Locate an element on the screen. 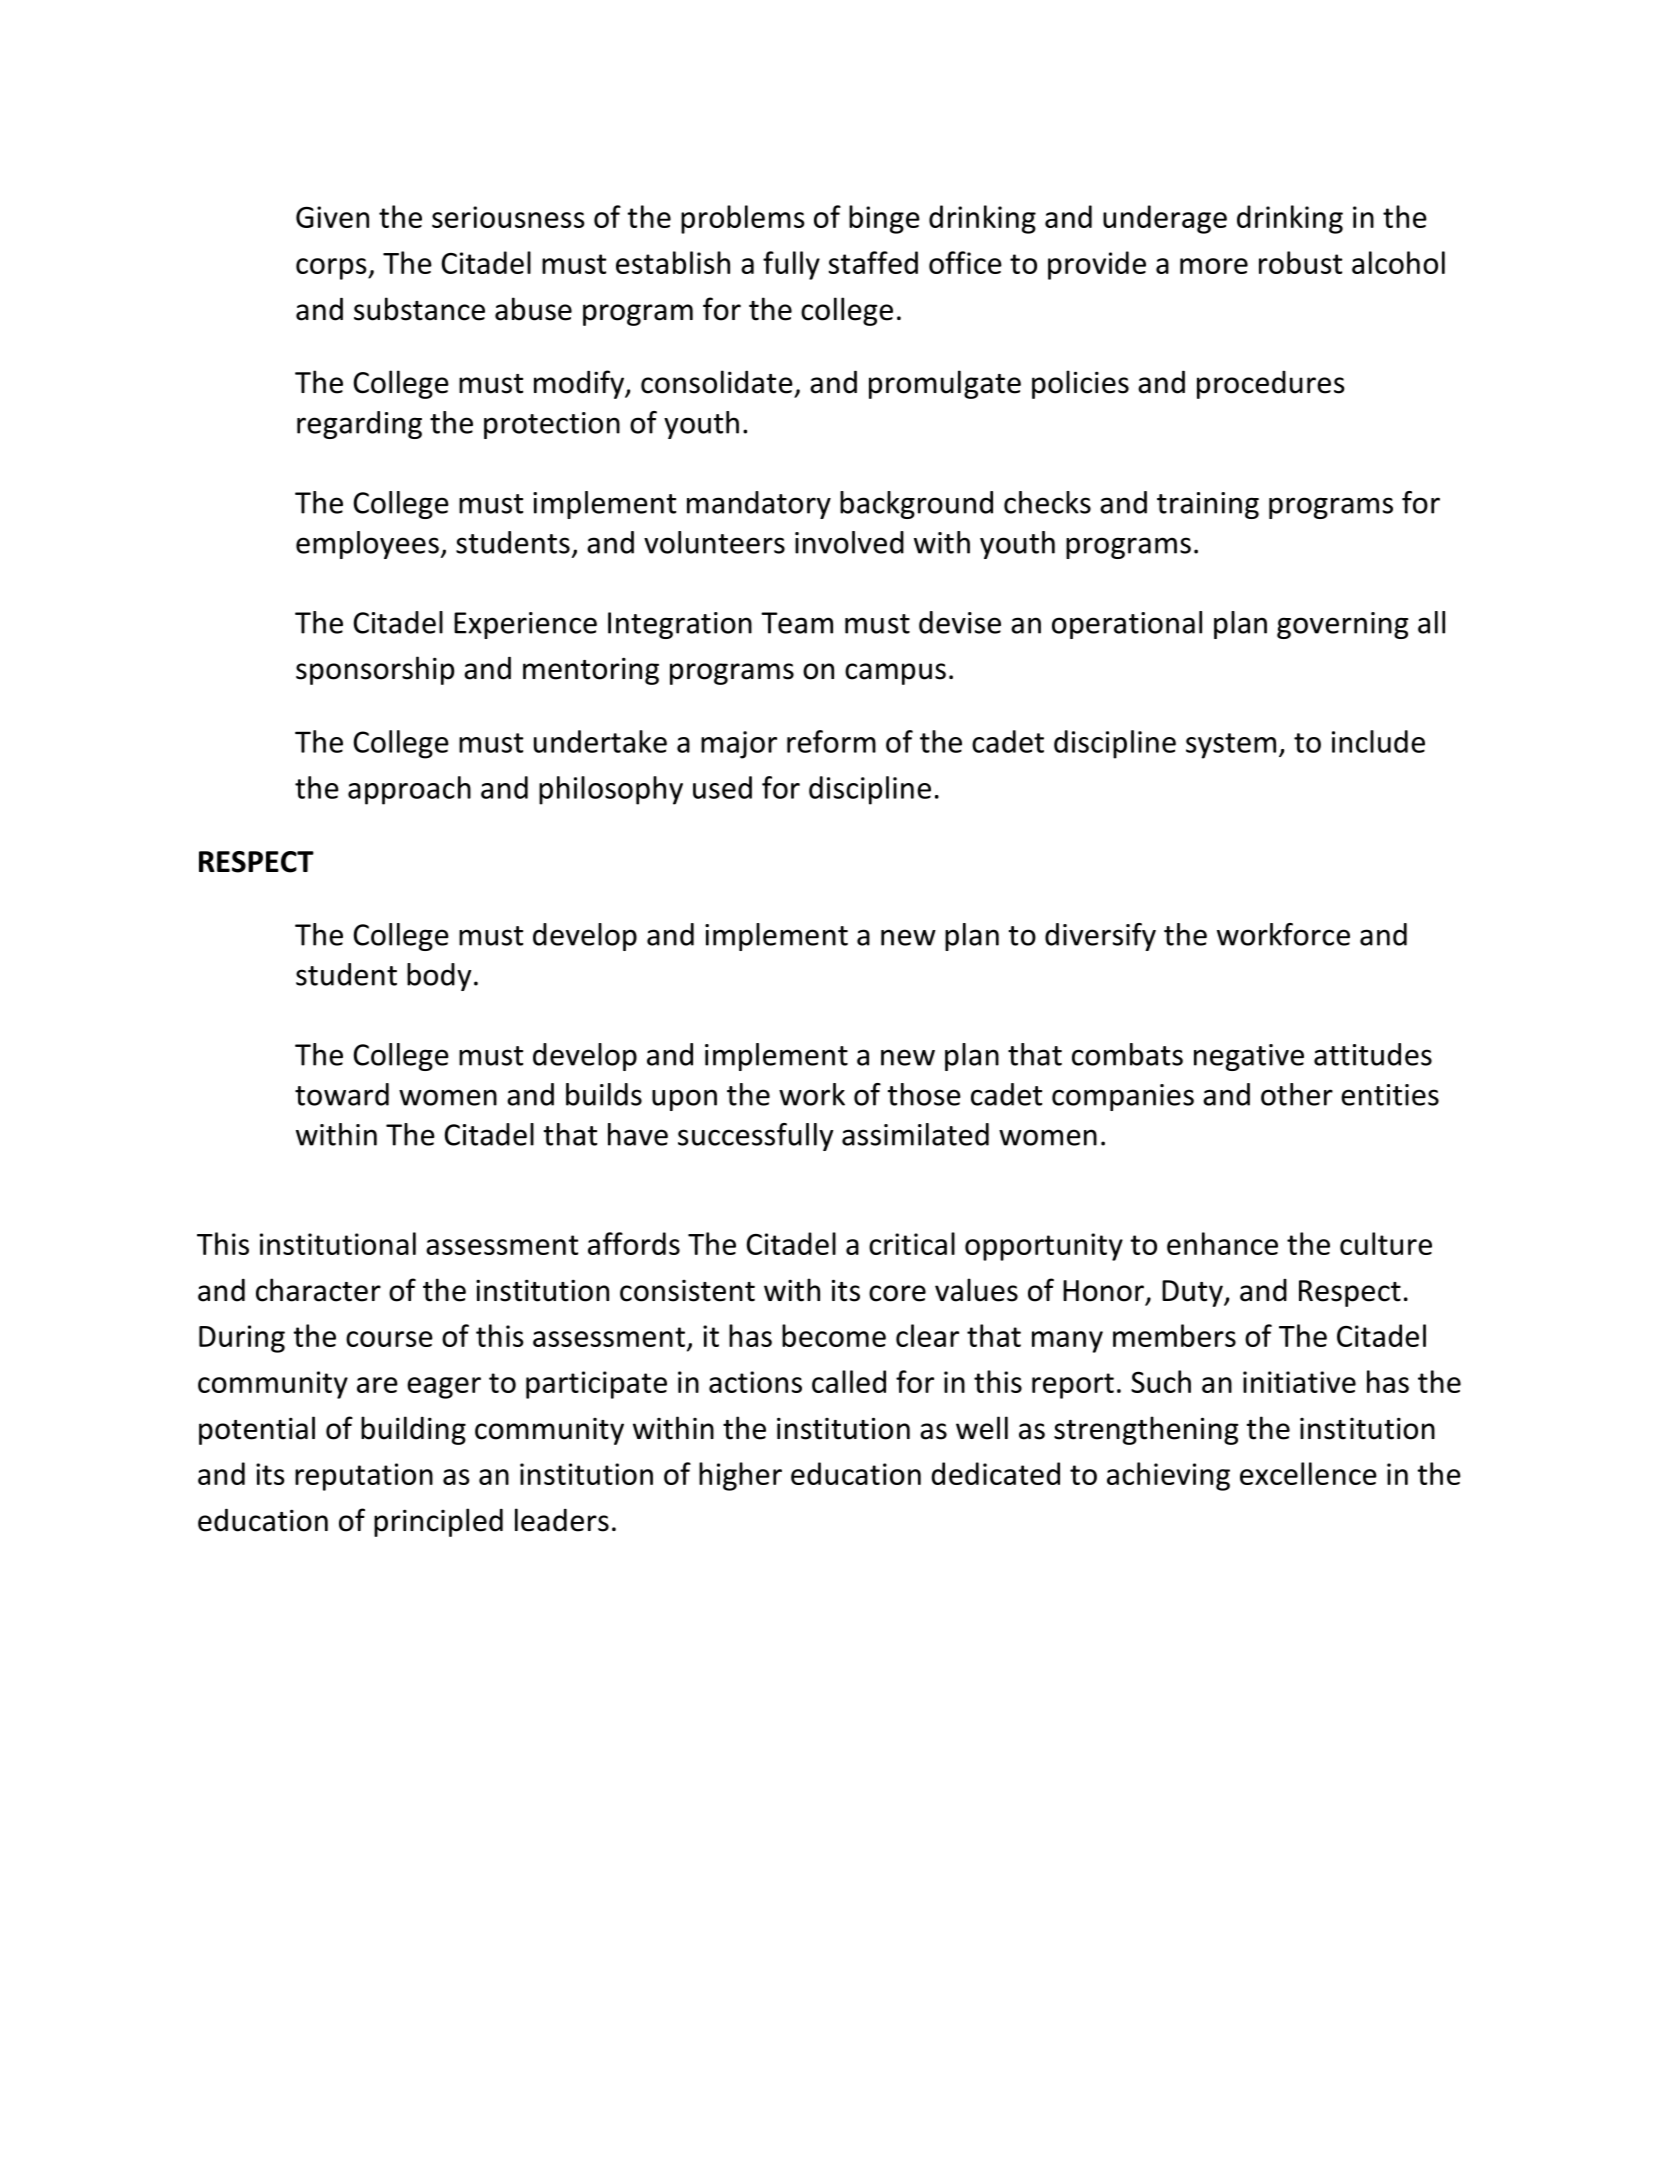 The image size is (1671, 2163). sponsorship is located at coordinates (375, 670).
